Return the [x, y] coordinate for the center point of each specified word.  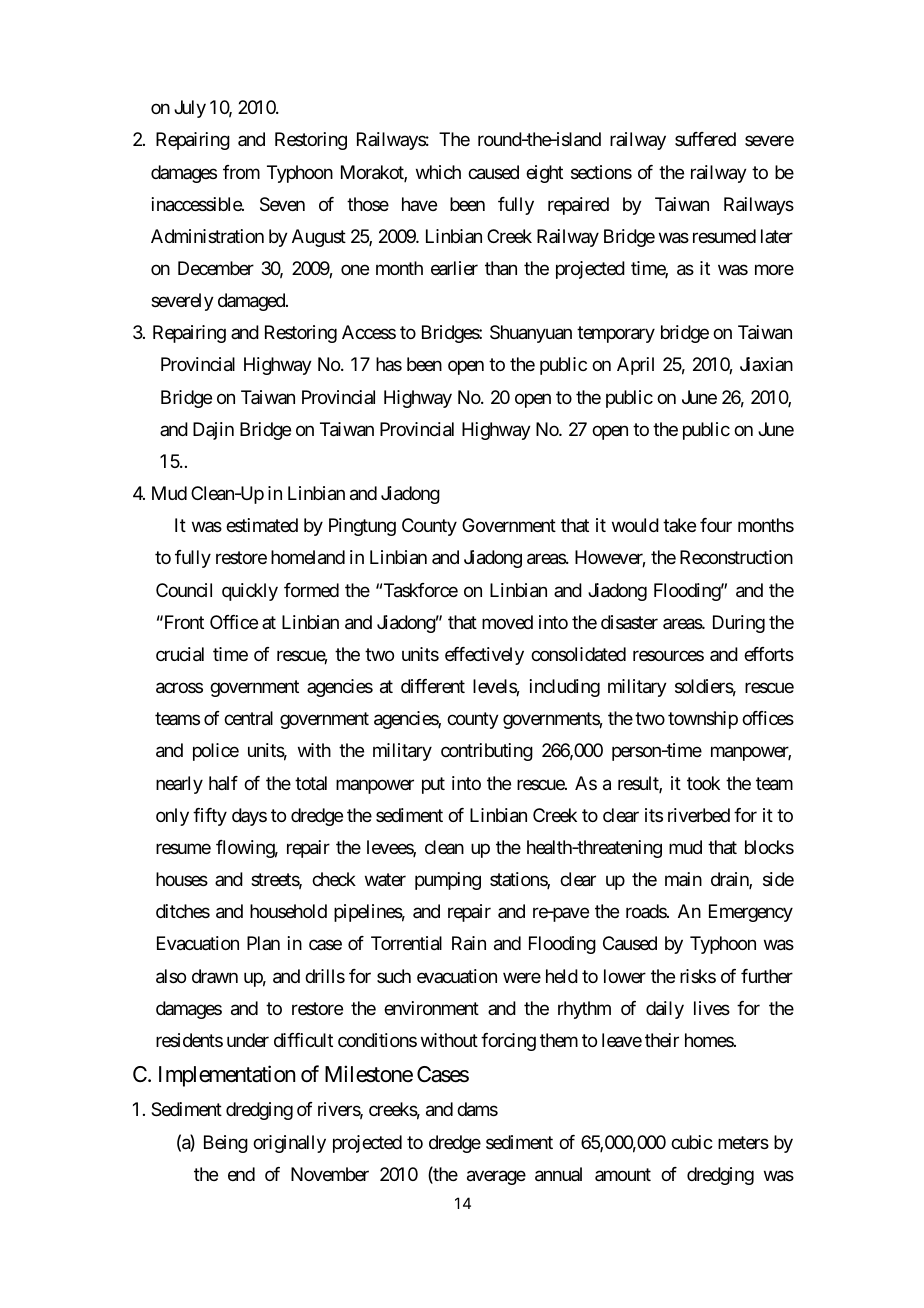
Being [226, 1144]
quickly [250, 592]
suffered [705, 139]
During [739, 624]
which [438, 172]
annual [558, 1174]
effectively [484, 656]
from [241, 172]
